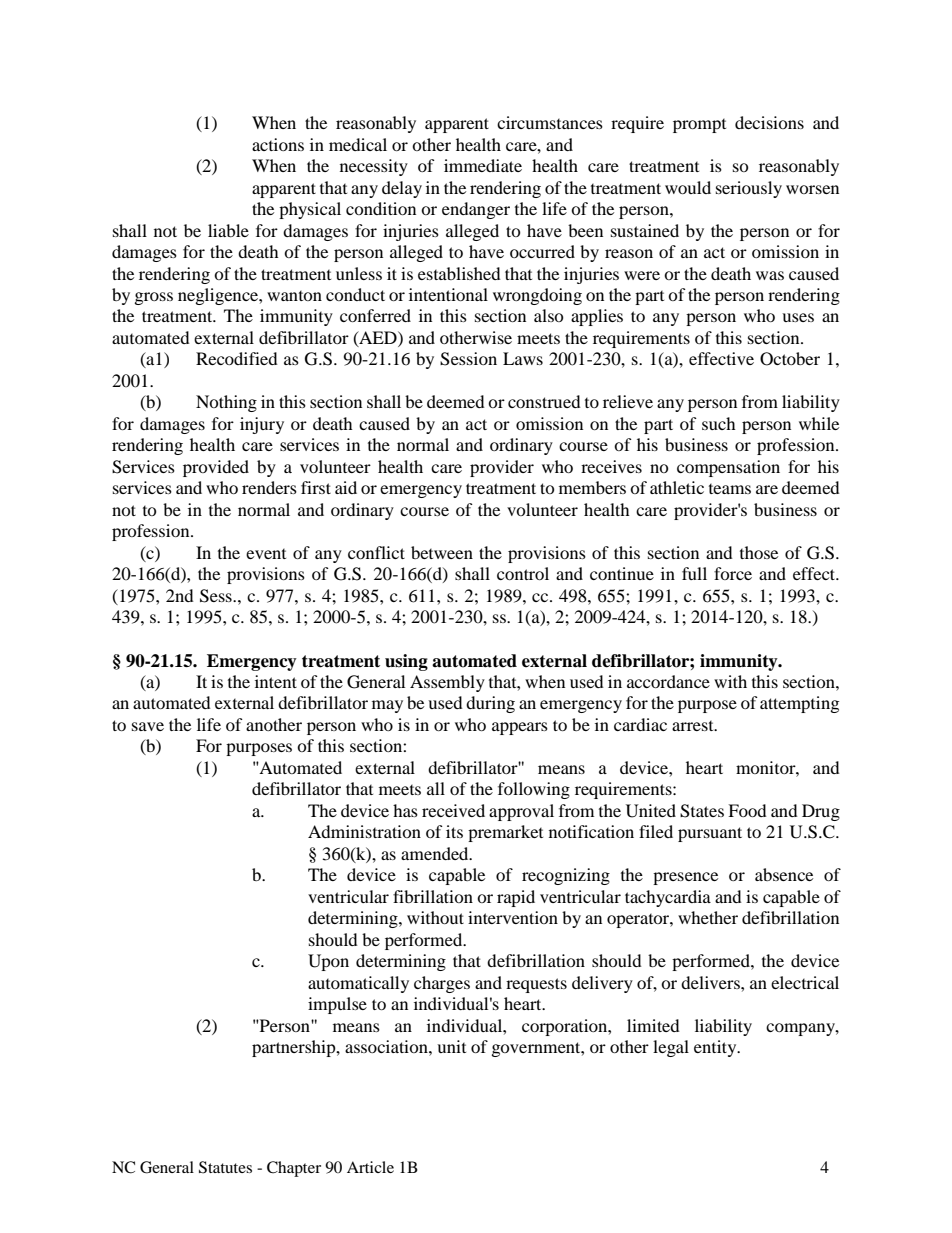 The image size is (952, 1233). Describe the element at coordinates (278, 144) in the document. I see `actions` at that location.
